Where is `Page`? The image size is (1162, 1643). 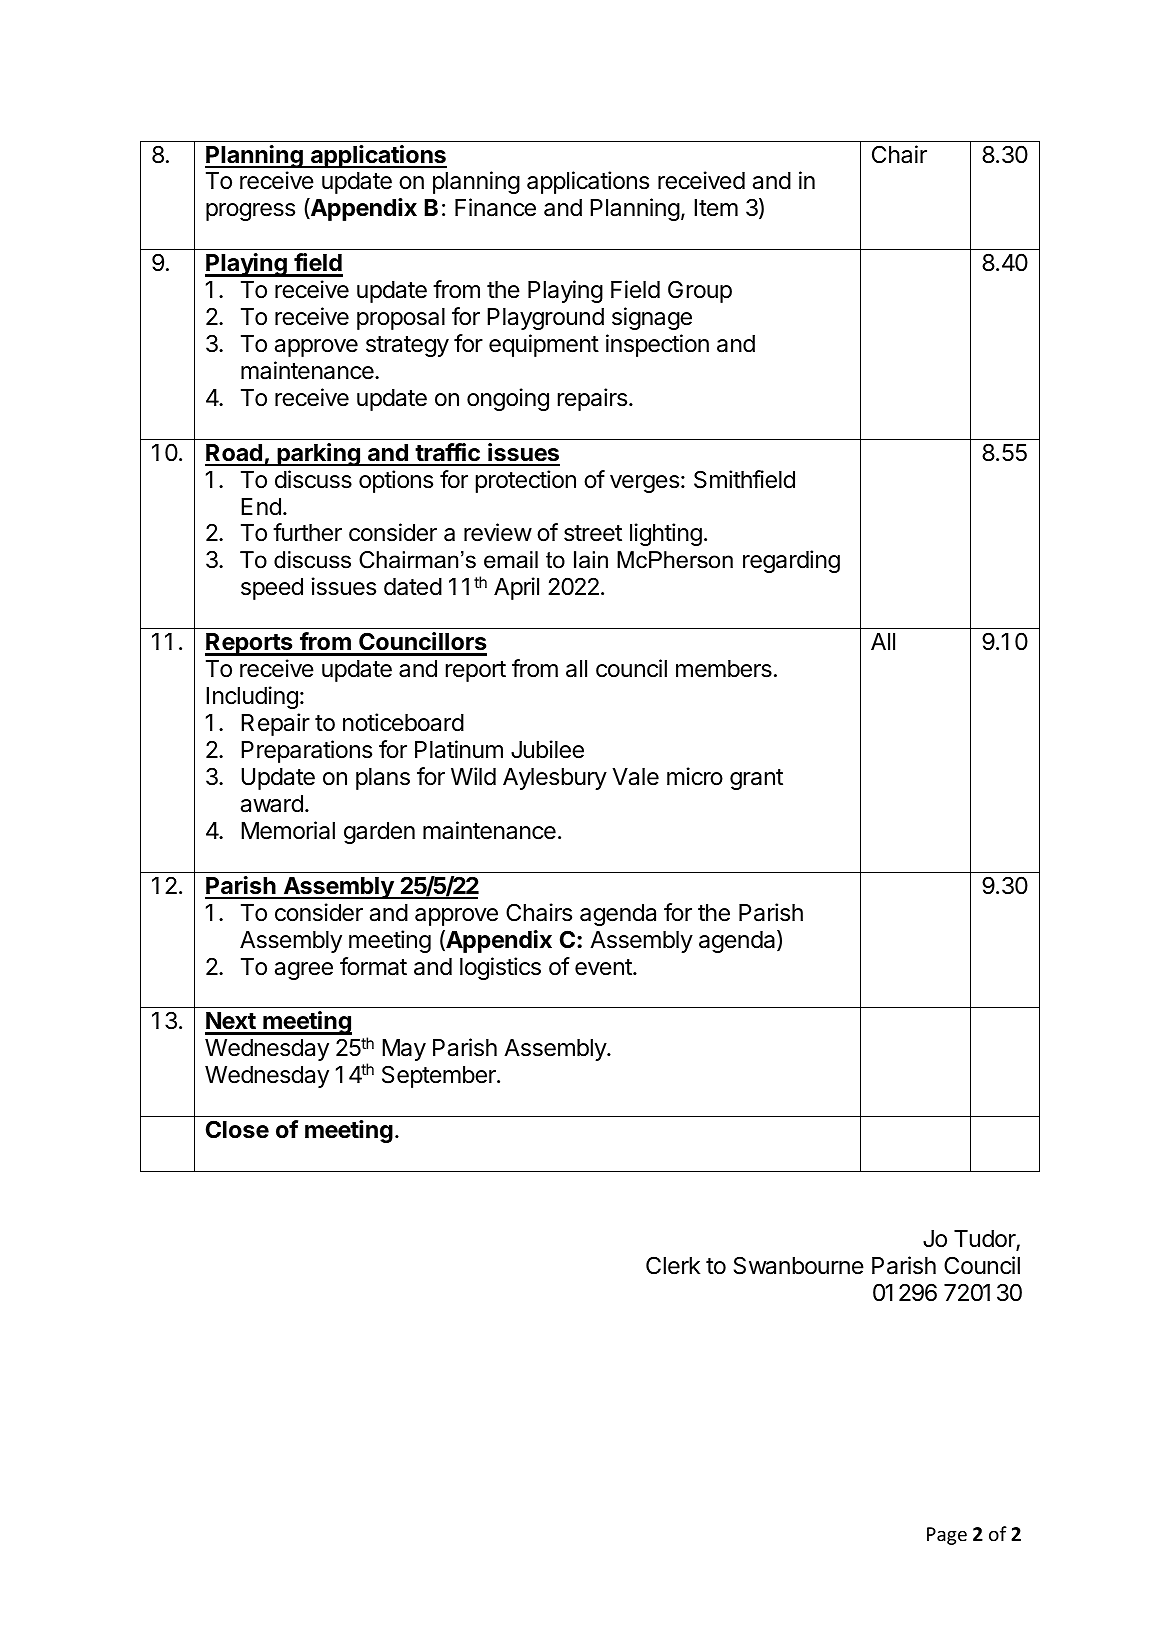
Page is located at coordinates (947, 1536).
